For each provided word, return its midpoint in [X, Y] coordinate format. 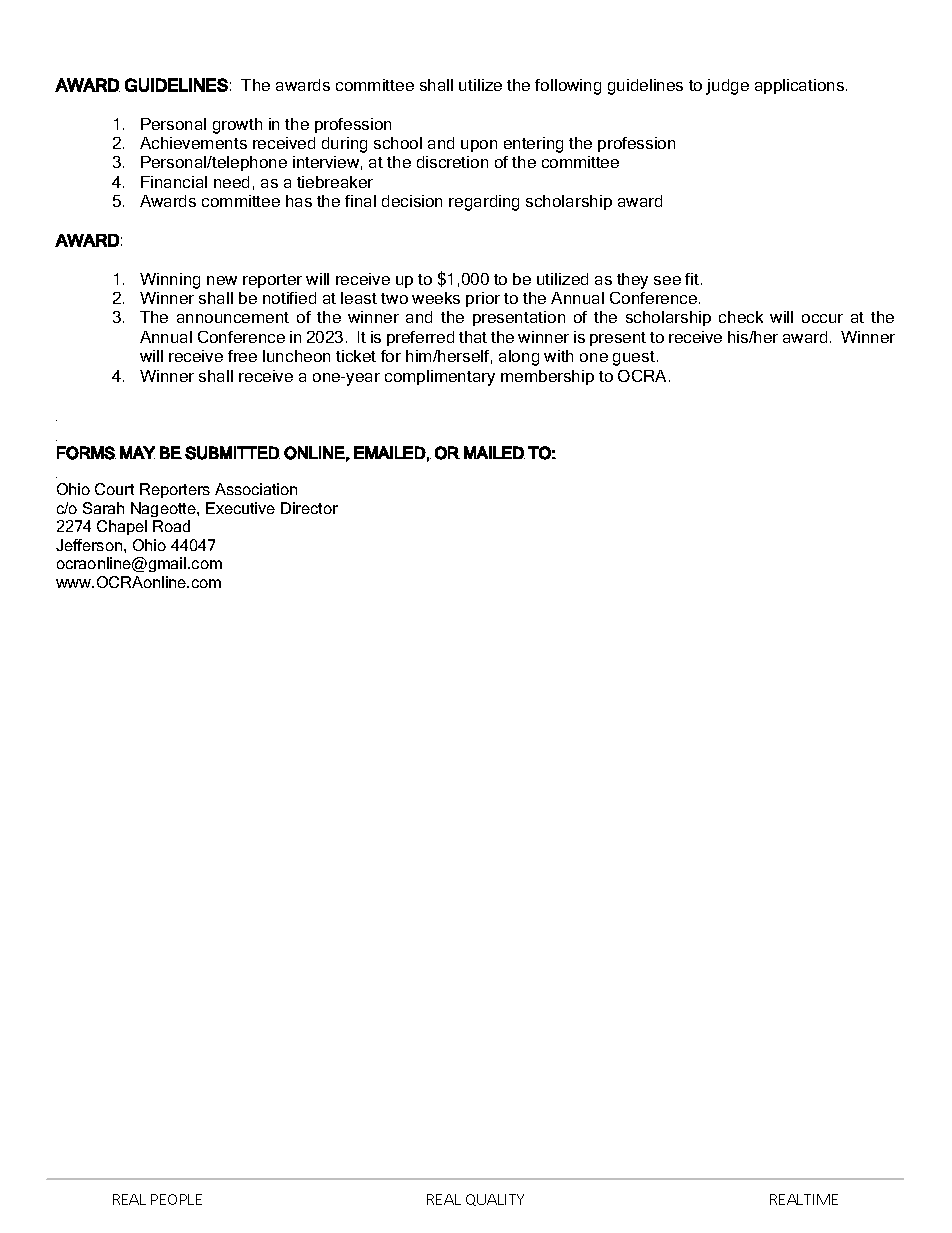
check [741, 317]
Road [171, 526]
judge [727, 87]
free [242, 356]
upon [479, 146]
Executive [240, 508]
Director [309, 508]
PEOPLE [176, 1199]
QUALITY [495, 1200]
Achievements [193, 143]
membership [547, 377]
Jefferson [90, 545]
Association [256, 489]
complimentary [440, 378]
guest [634, 358]
